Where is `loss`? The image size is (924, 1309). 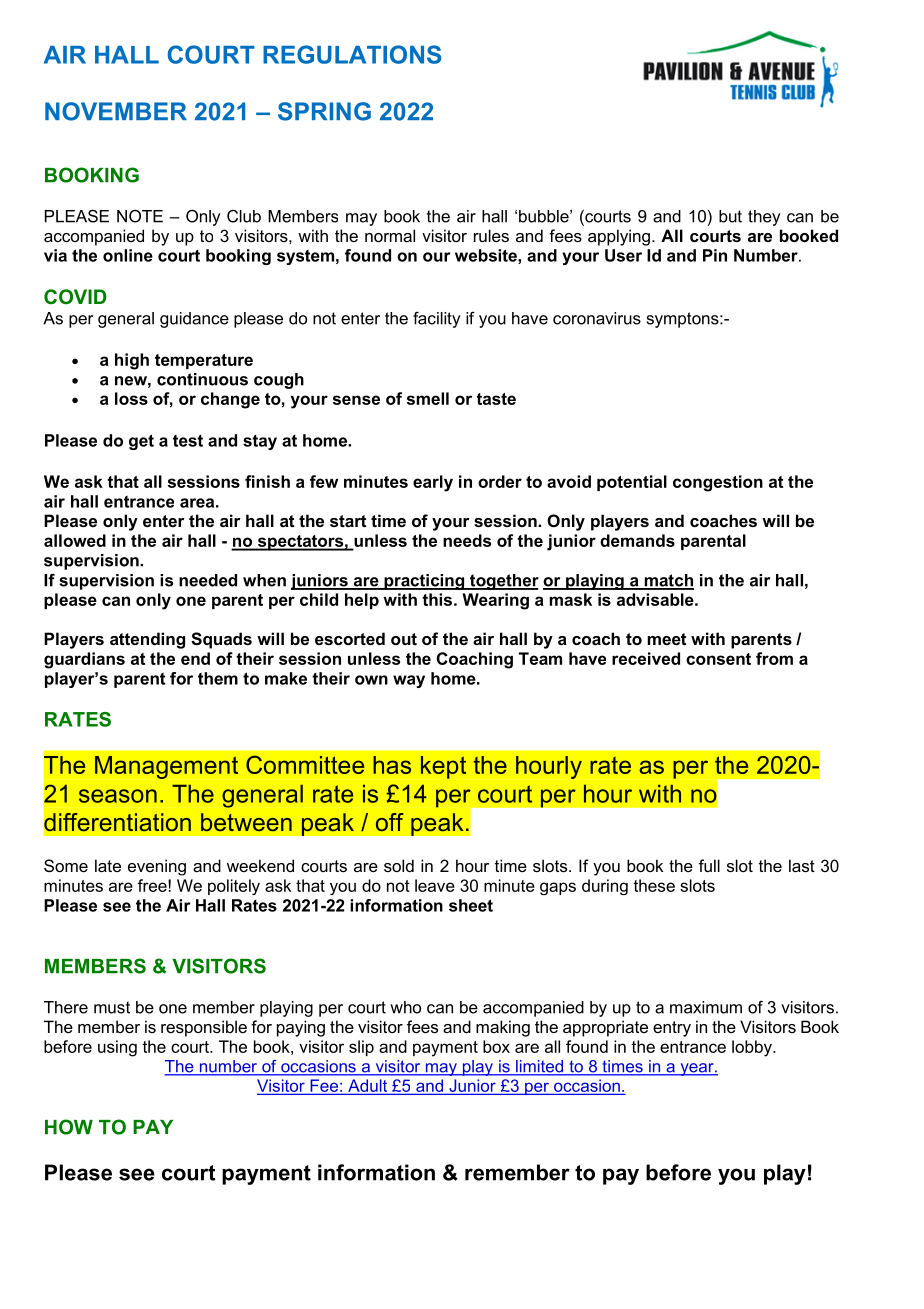 loss is located at coordinates (131, 398).
